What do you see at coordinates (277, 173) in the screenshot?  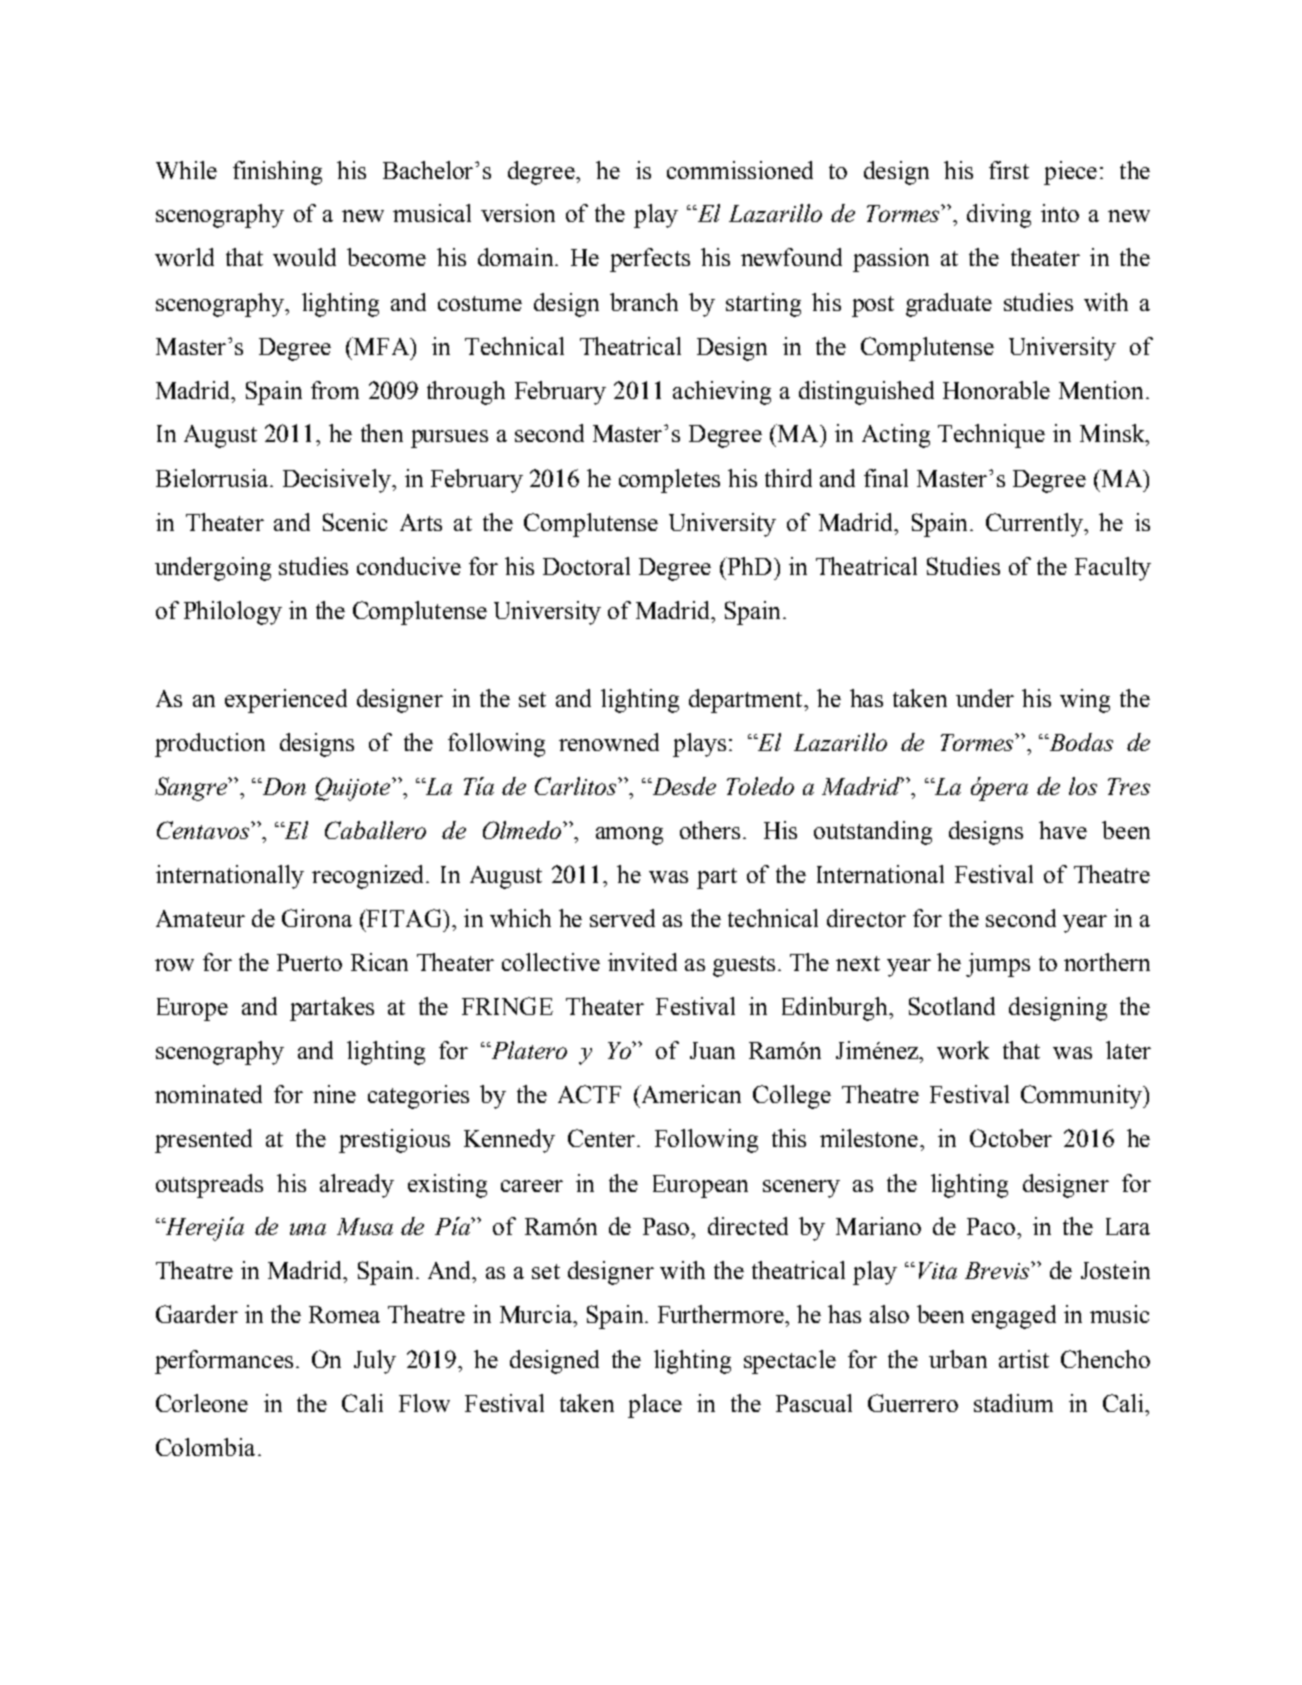 I see `finishing` at bounding box center [277, 173].
